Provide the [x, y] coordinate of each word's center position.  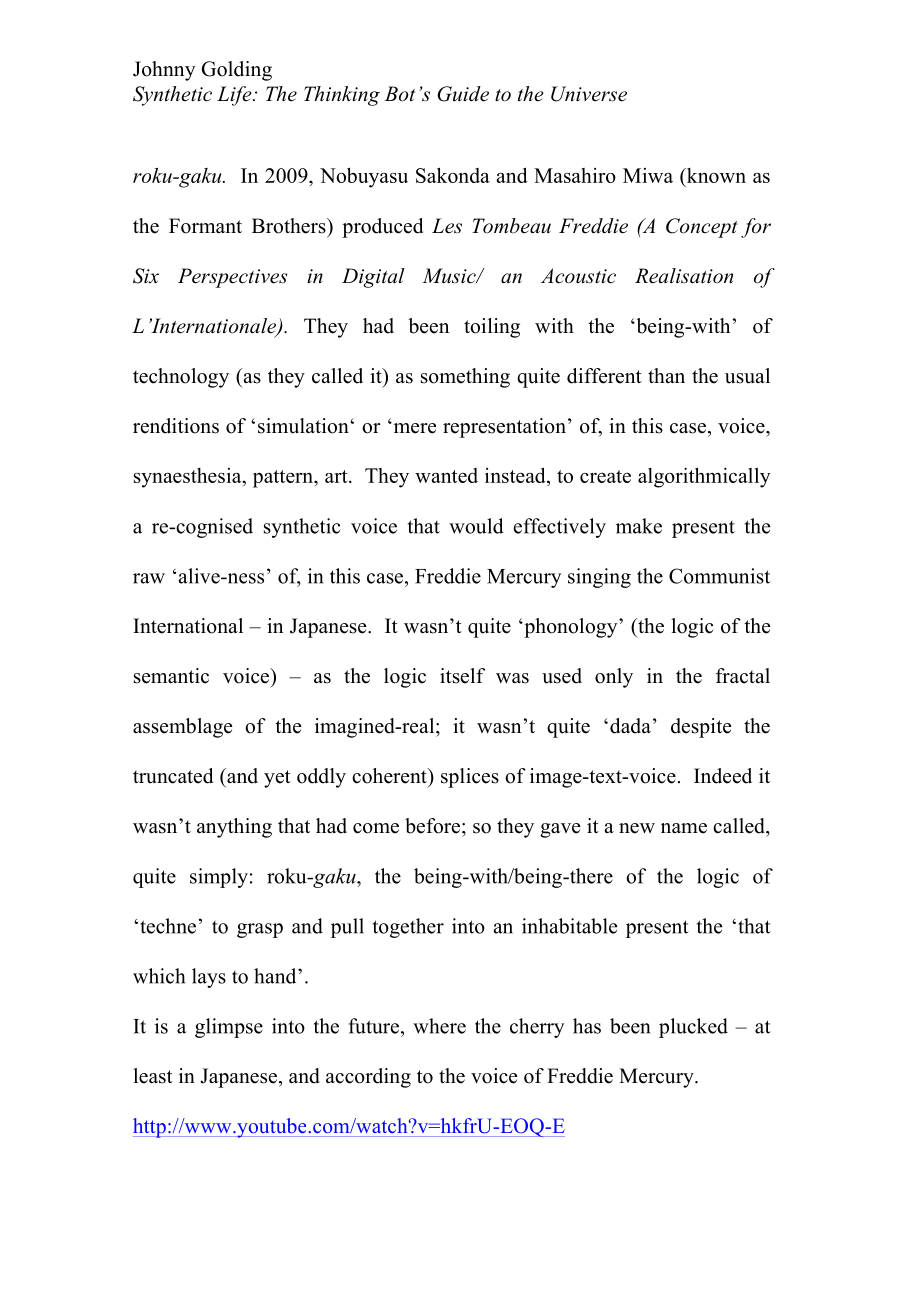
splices [470, 778]
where [439, 1026]
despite [701, 728]
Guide [463, 94]
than [666, 375]
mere [413, 428]
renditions [176, 426]
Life [235, 96]
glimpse [229, 1028]
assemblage [182, 728]
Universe [589, 94]
